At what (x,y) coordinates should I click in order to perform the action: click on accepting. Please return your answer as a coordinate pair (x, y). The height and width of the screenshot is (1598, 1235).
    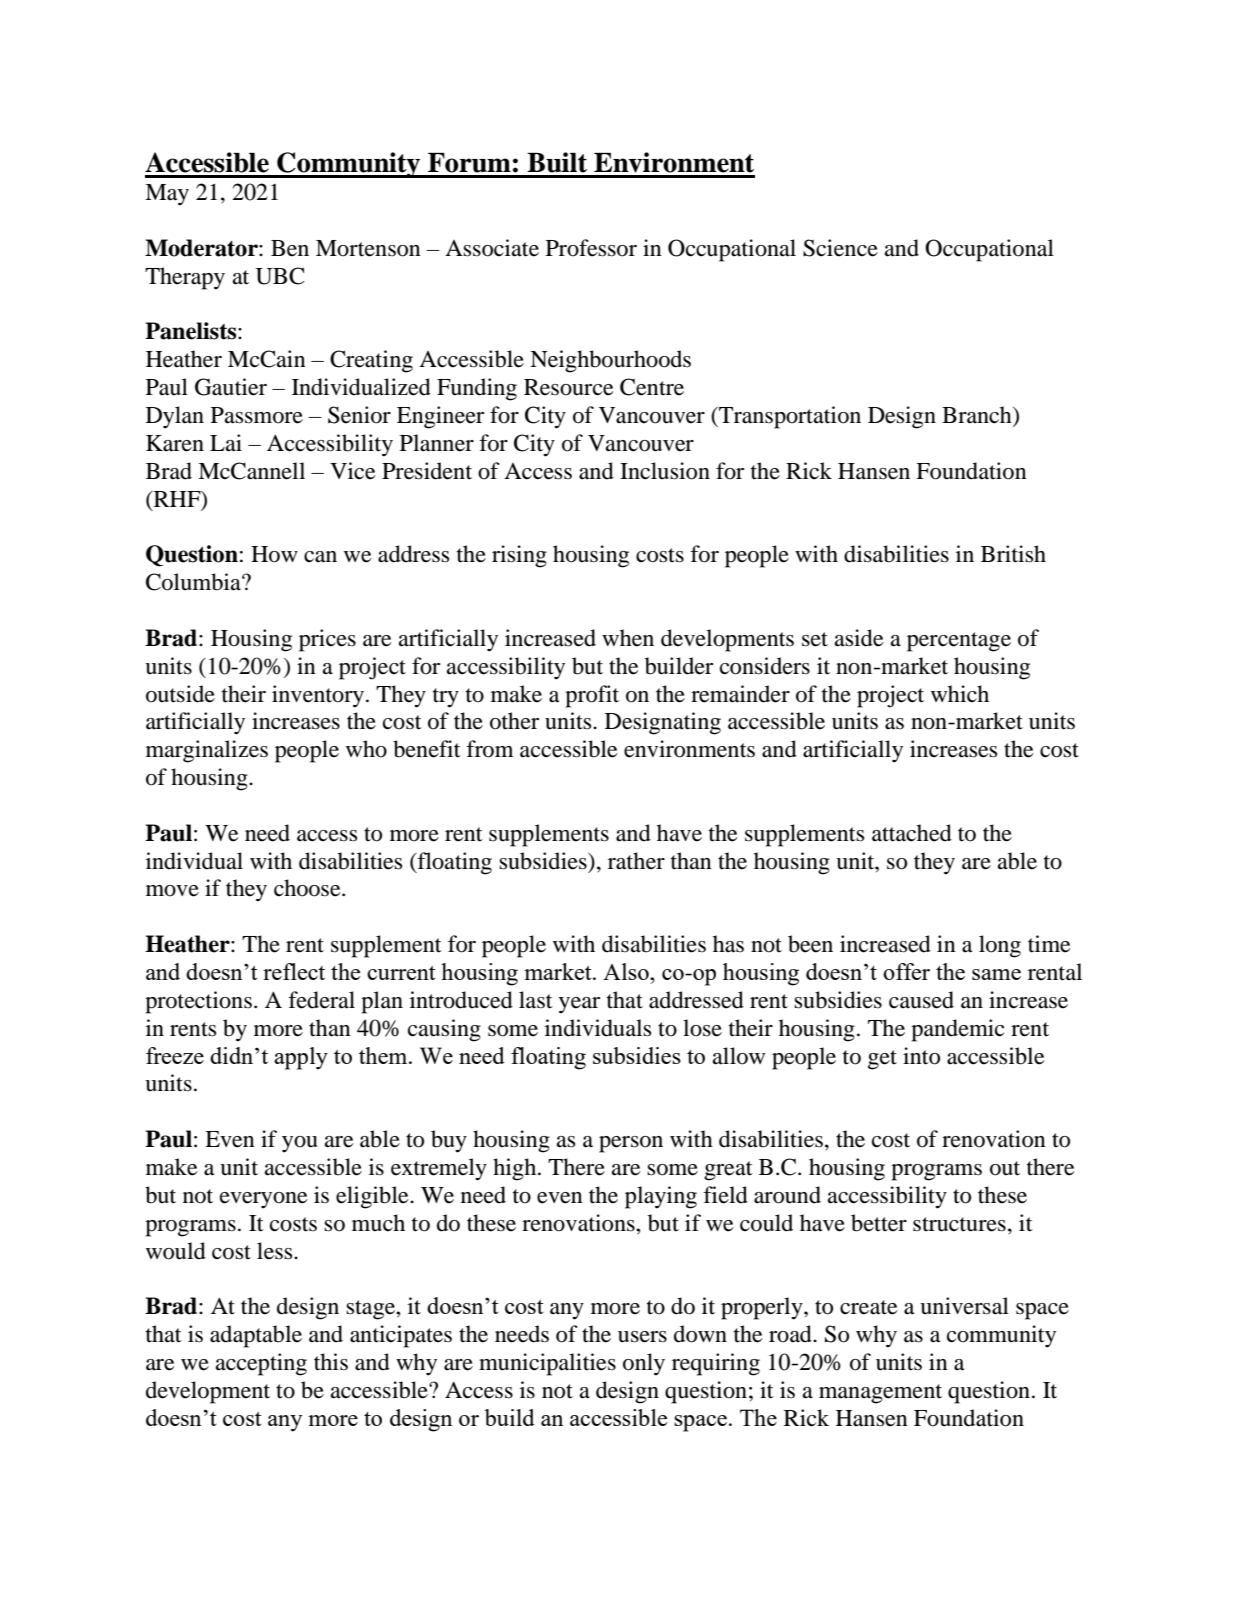
    Looking at the image, I should click on (261, 1364).
